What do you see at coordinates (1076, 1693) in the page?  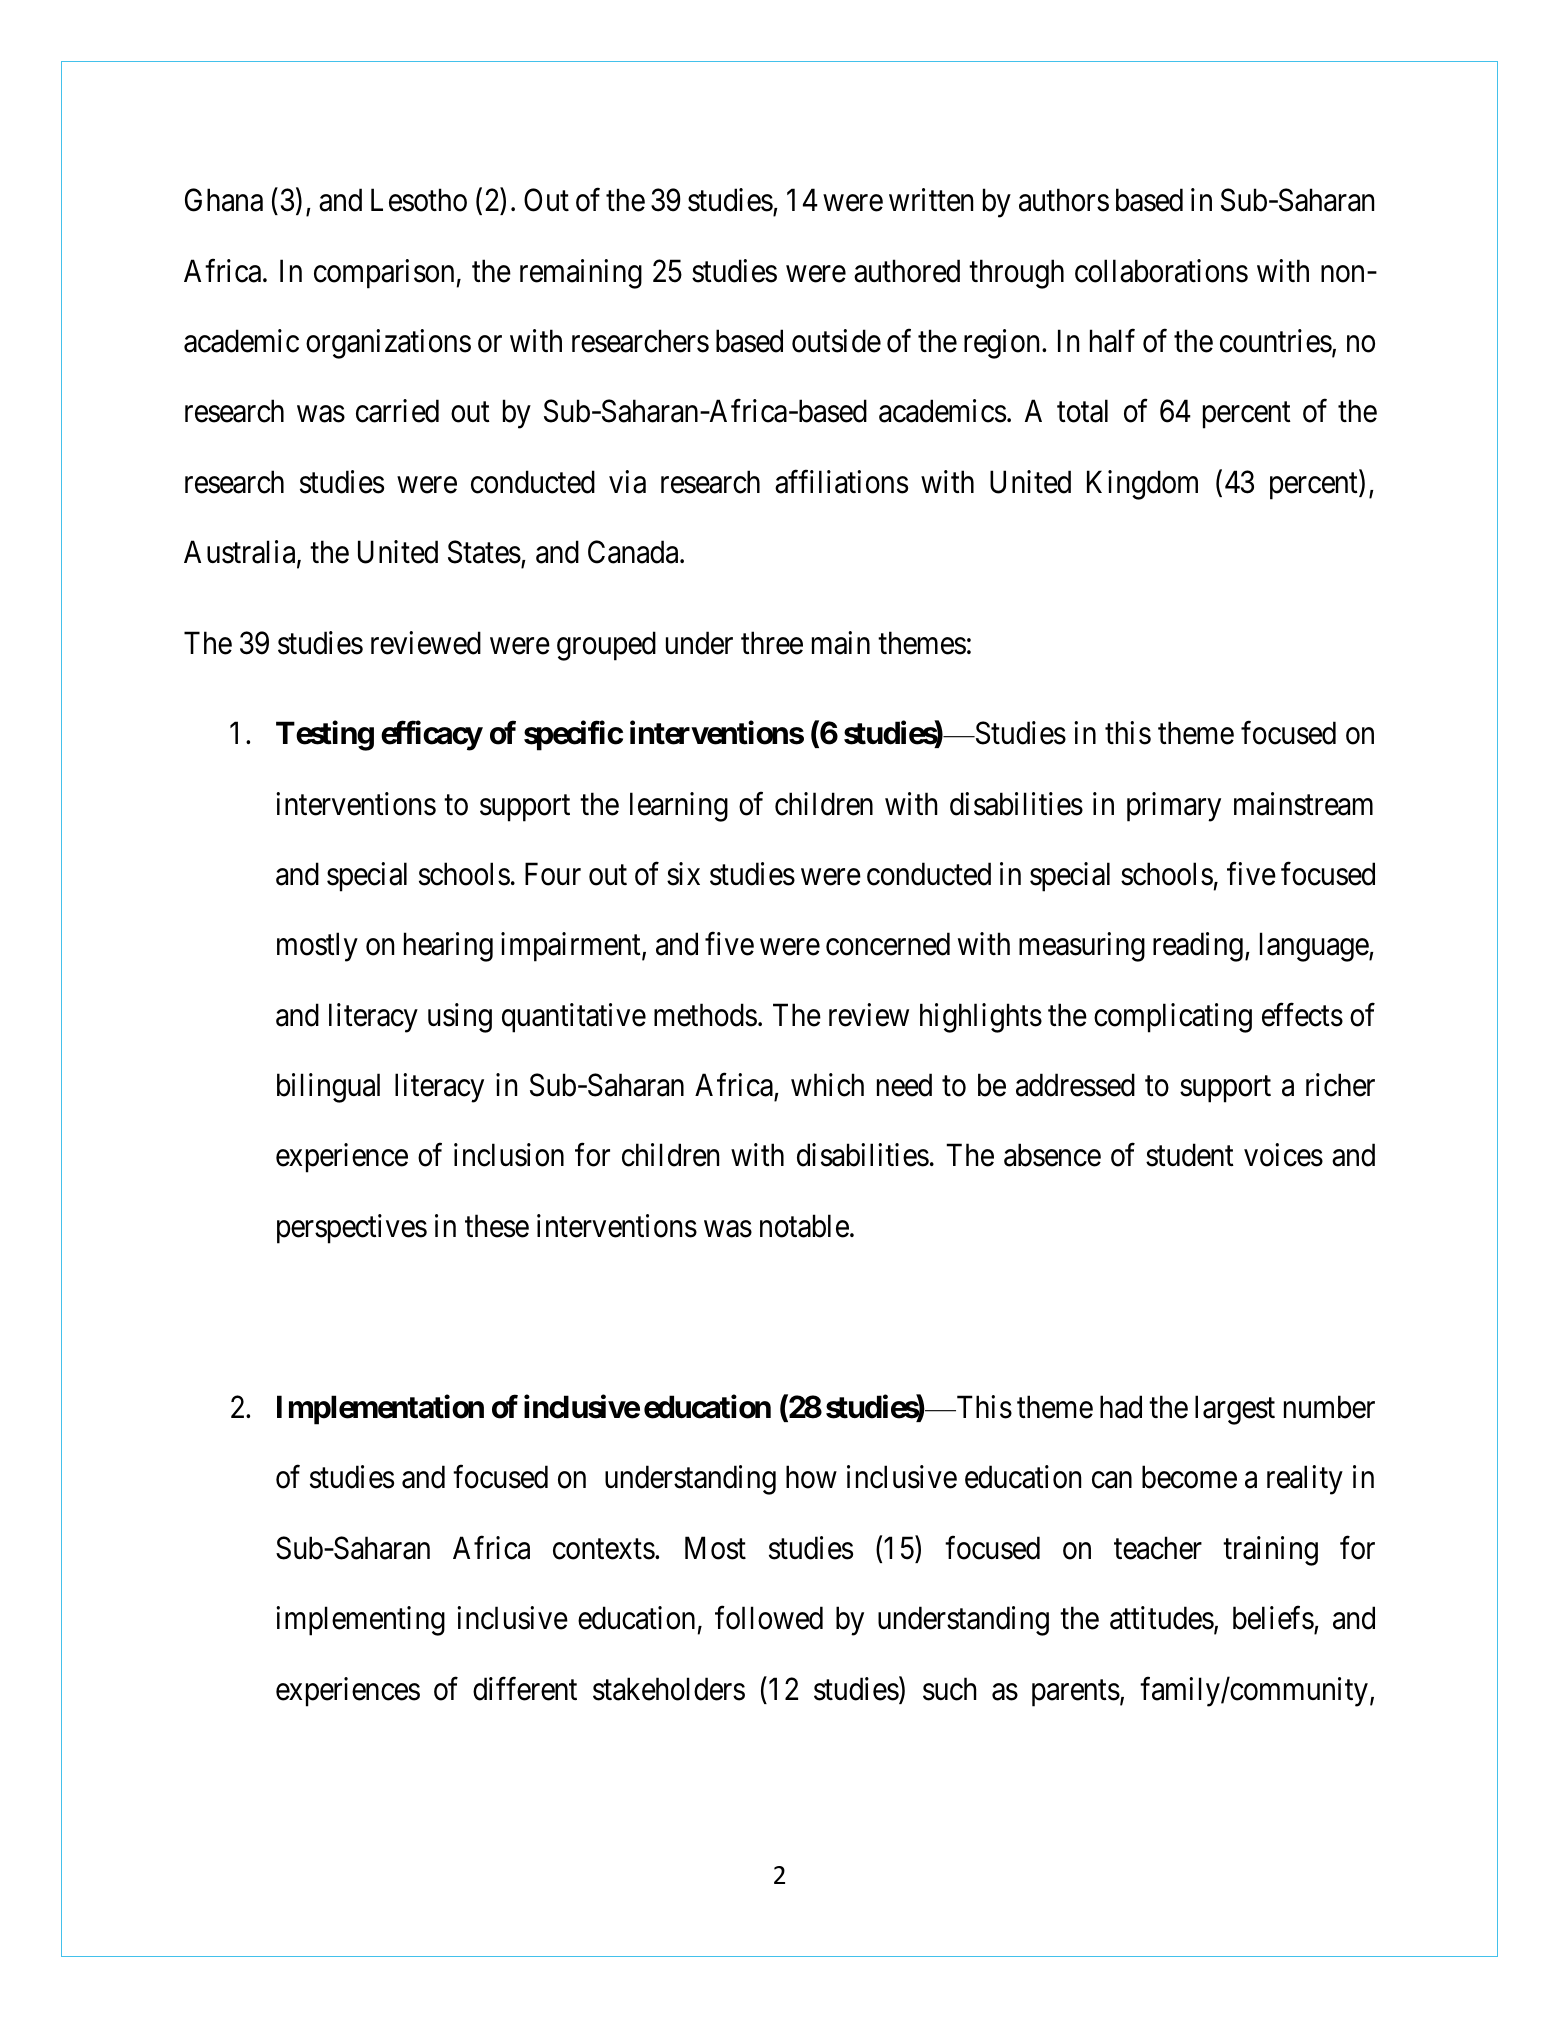 I see `parents` at bounding box center [1076, 1693].
